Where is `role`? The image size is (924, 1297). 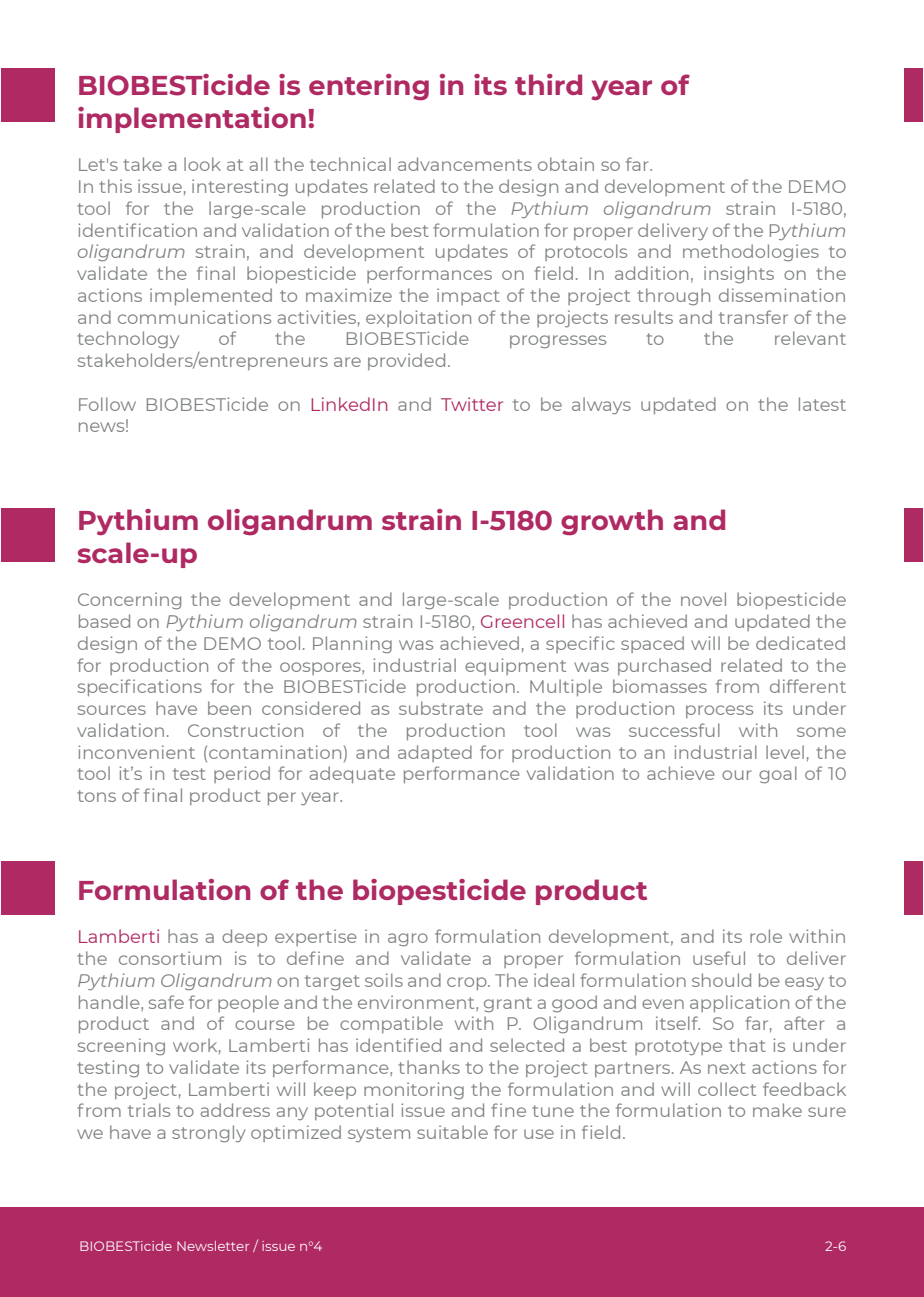 role is located at coordinates (766, 936).
